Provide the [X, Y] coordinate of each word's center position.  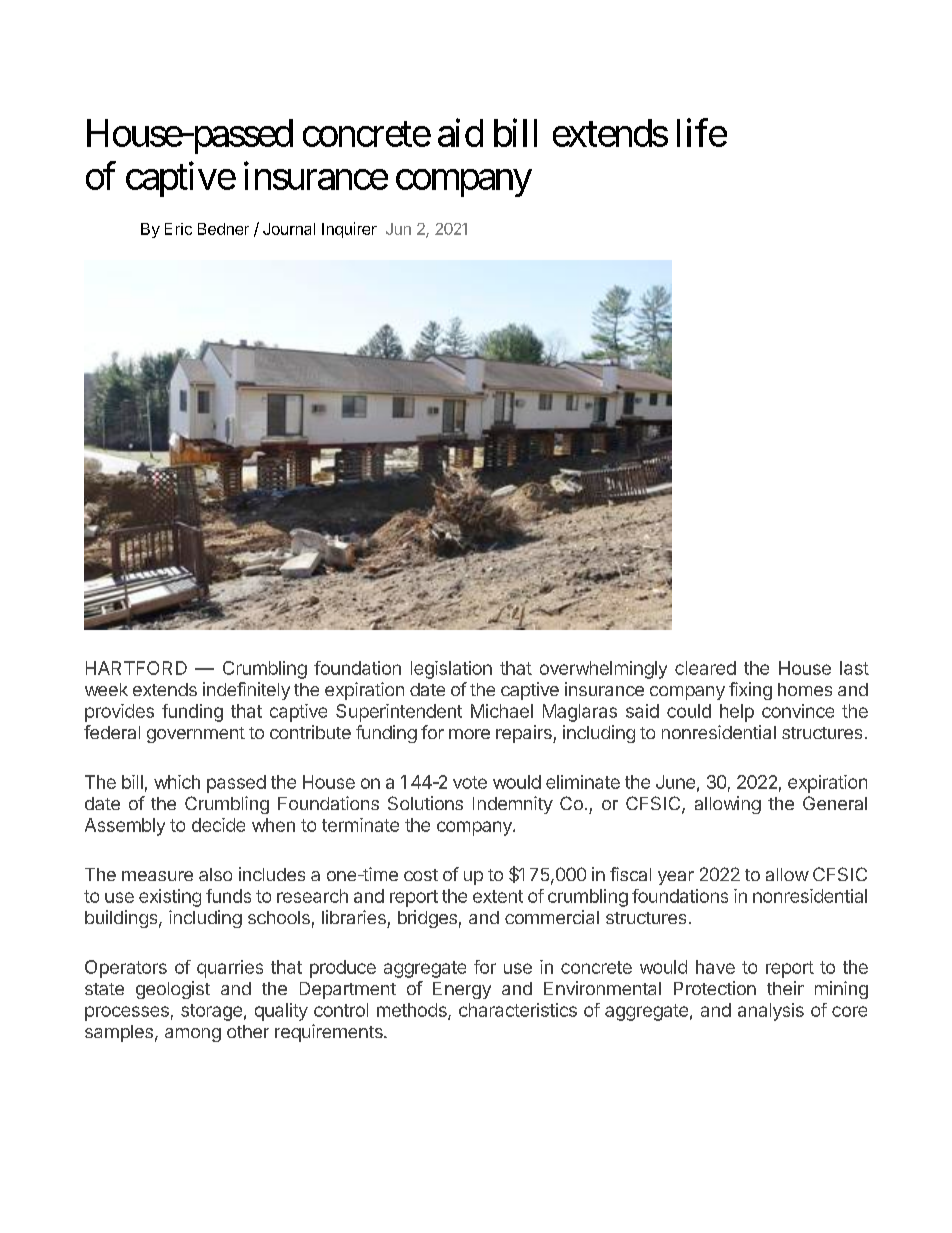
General [835, 803]
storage [211, 1012]
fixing [750, 691]
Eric [178, 229]
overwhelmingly [603, 670]
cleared [705, 668]
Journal [289, 229]
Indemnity [513, 805]
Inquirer [349, 230]
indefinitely [246, 691]
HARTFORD [136, 668]
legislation [451, 670]
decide [218, 825]
